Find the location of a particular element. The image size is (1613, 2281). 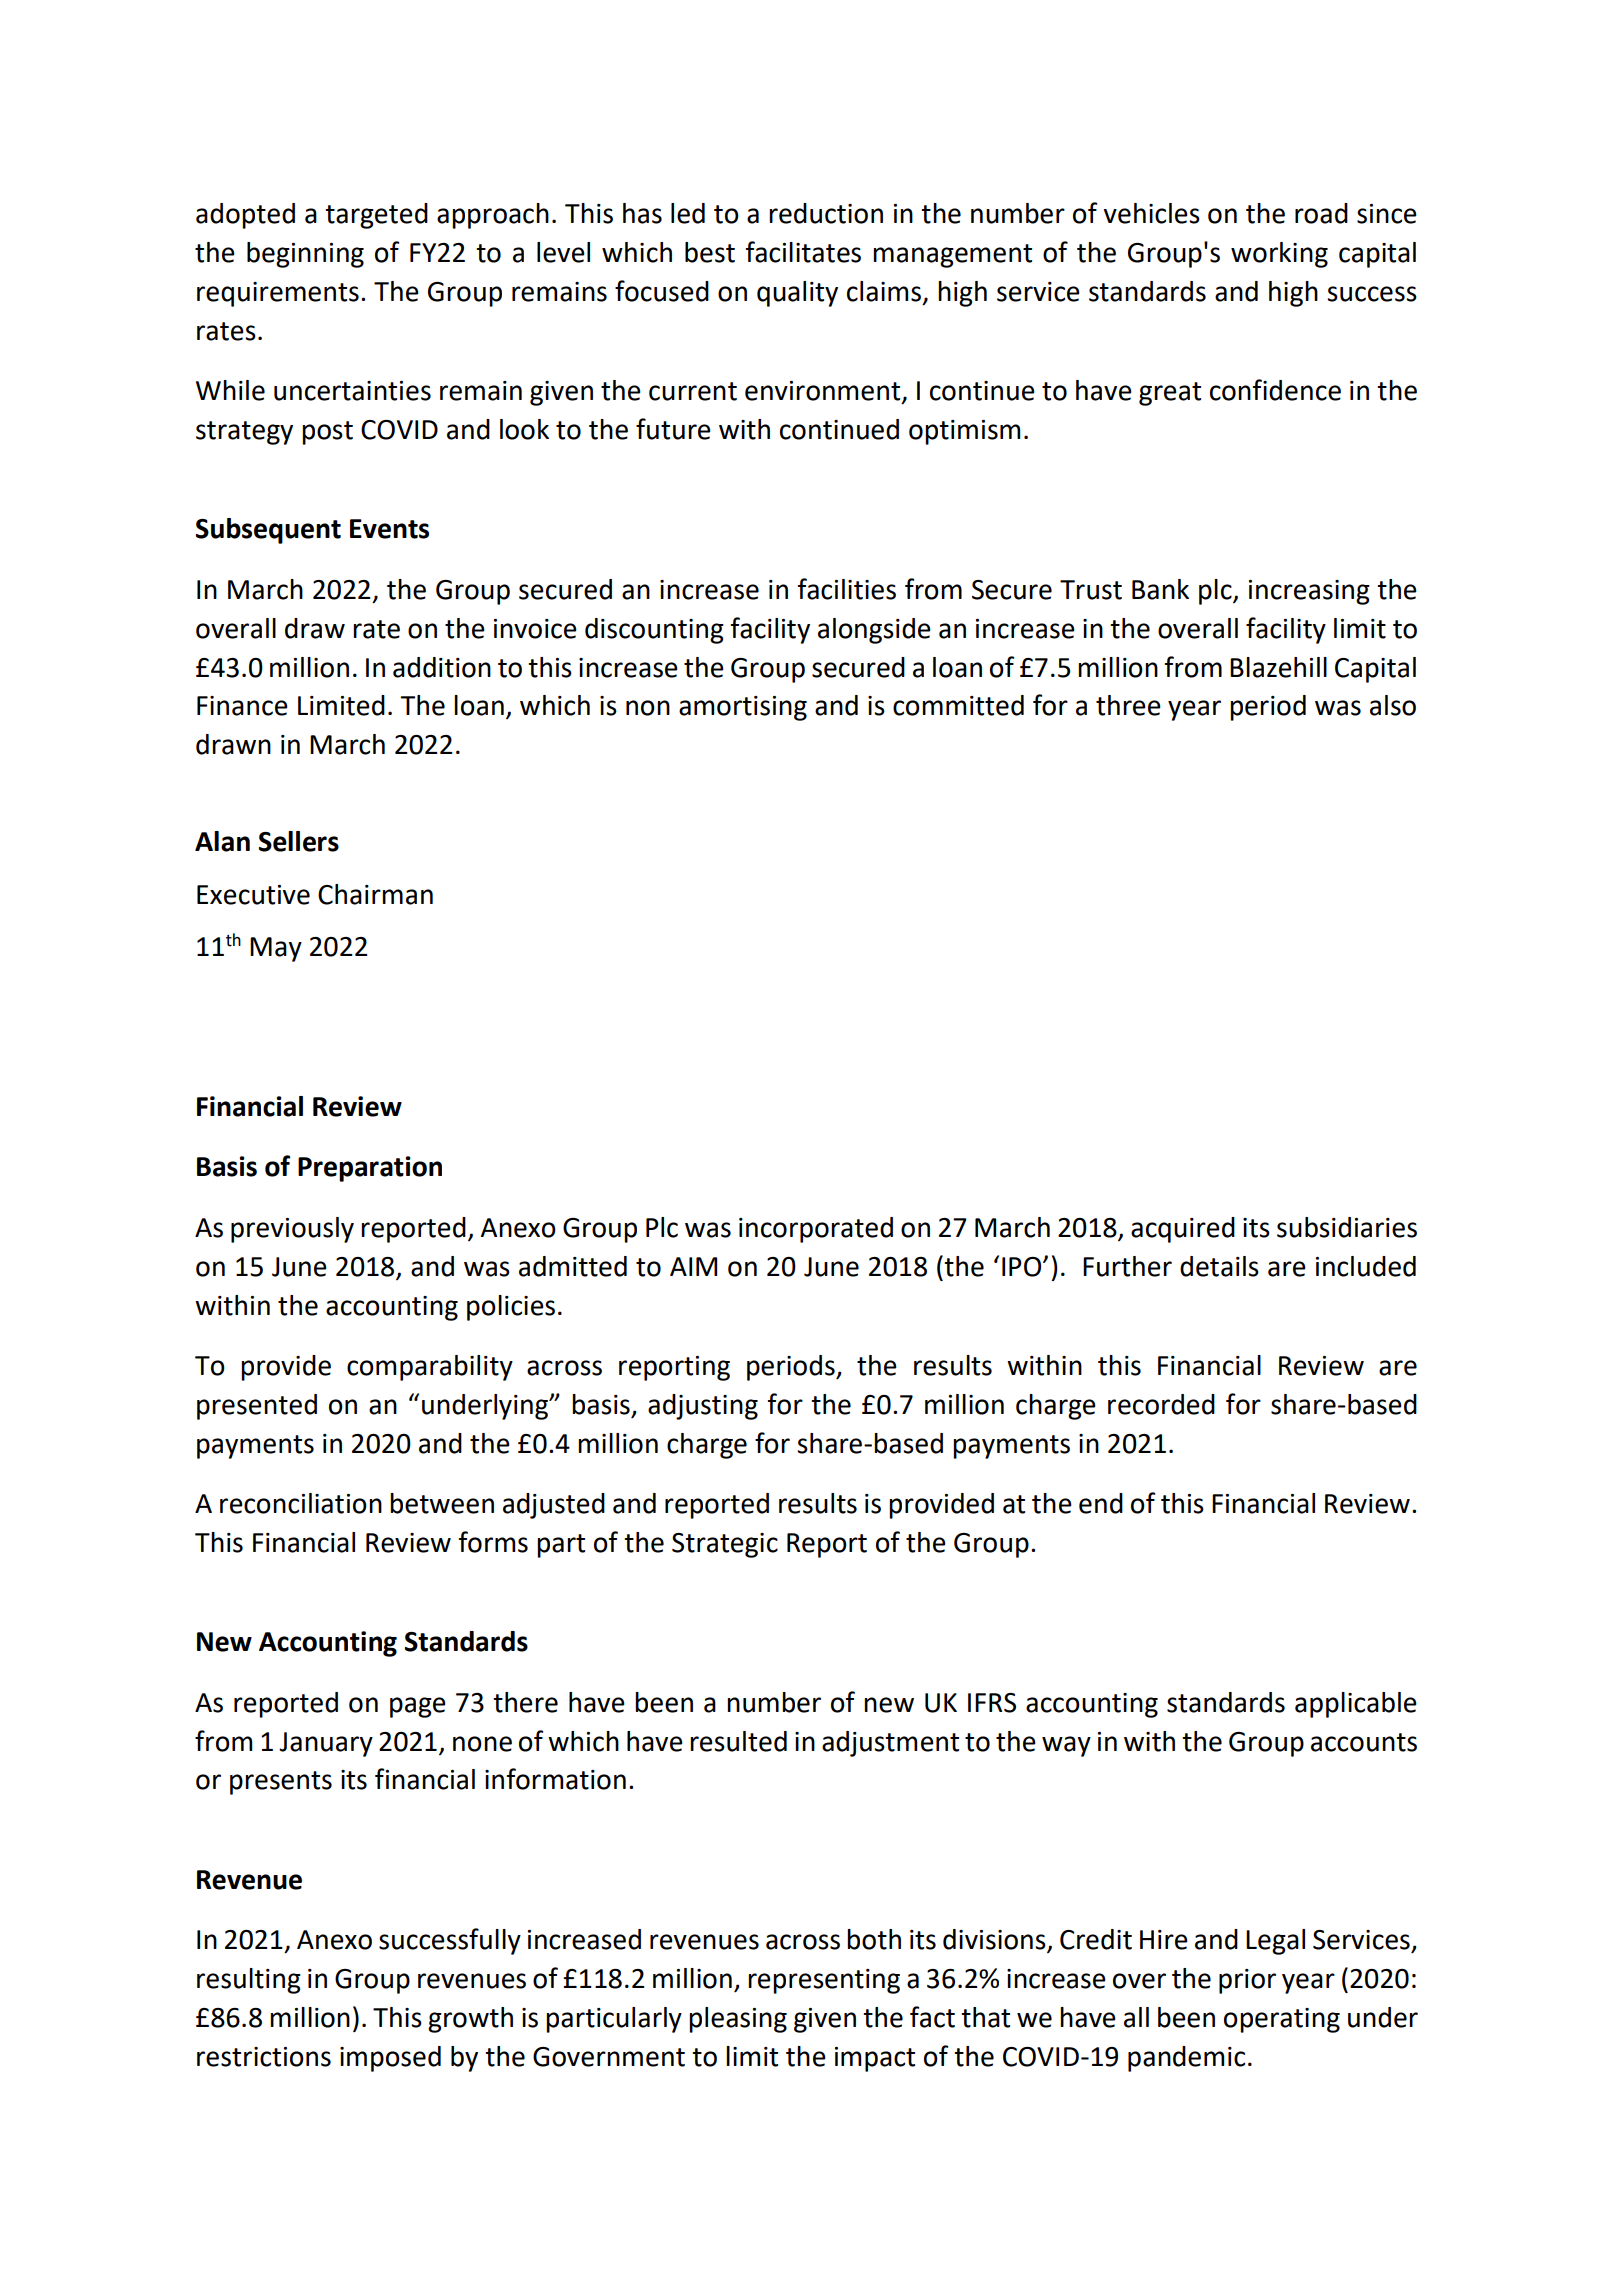

IPO is located at coordinates (1023, 1267).
